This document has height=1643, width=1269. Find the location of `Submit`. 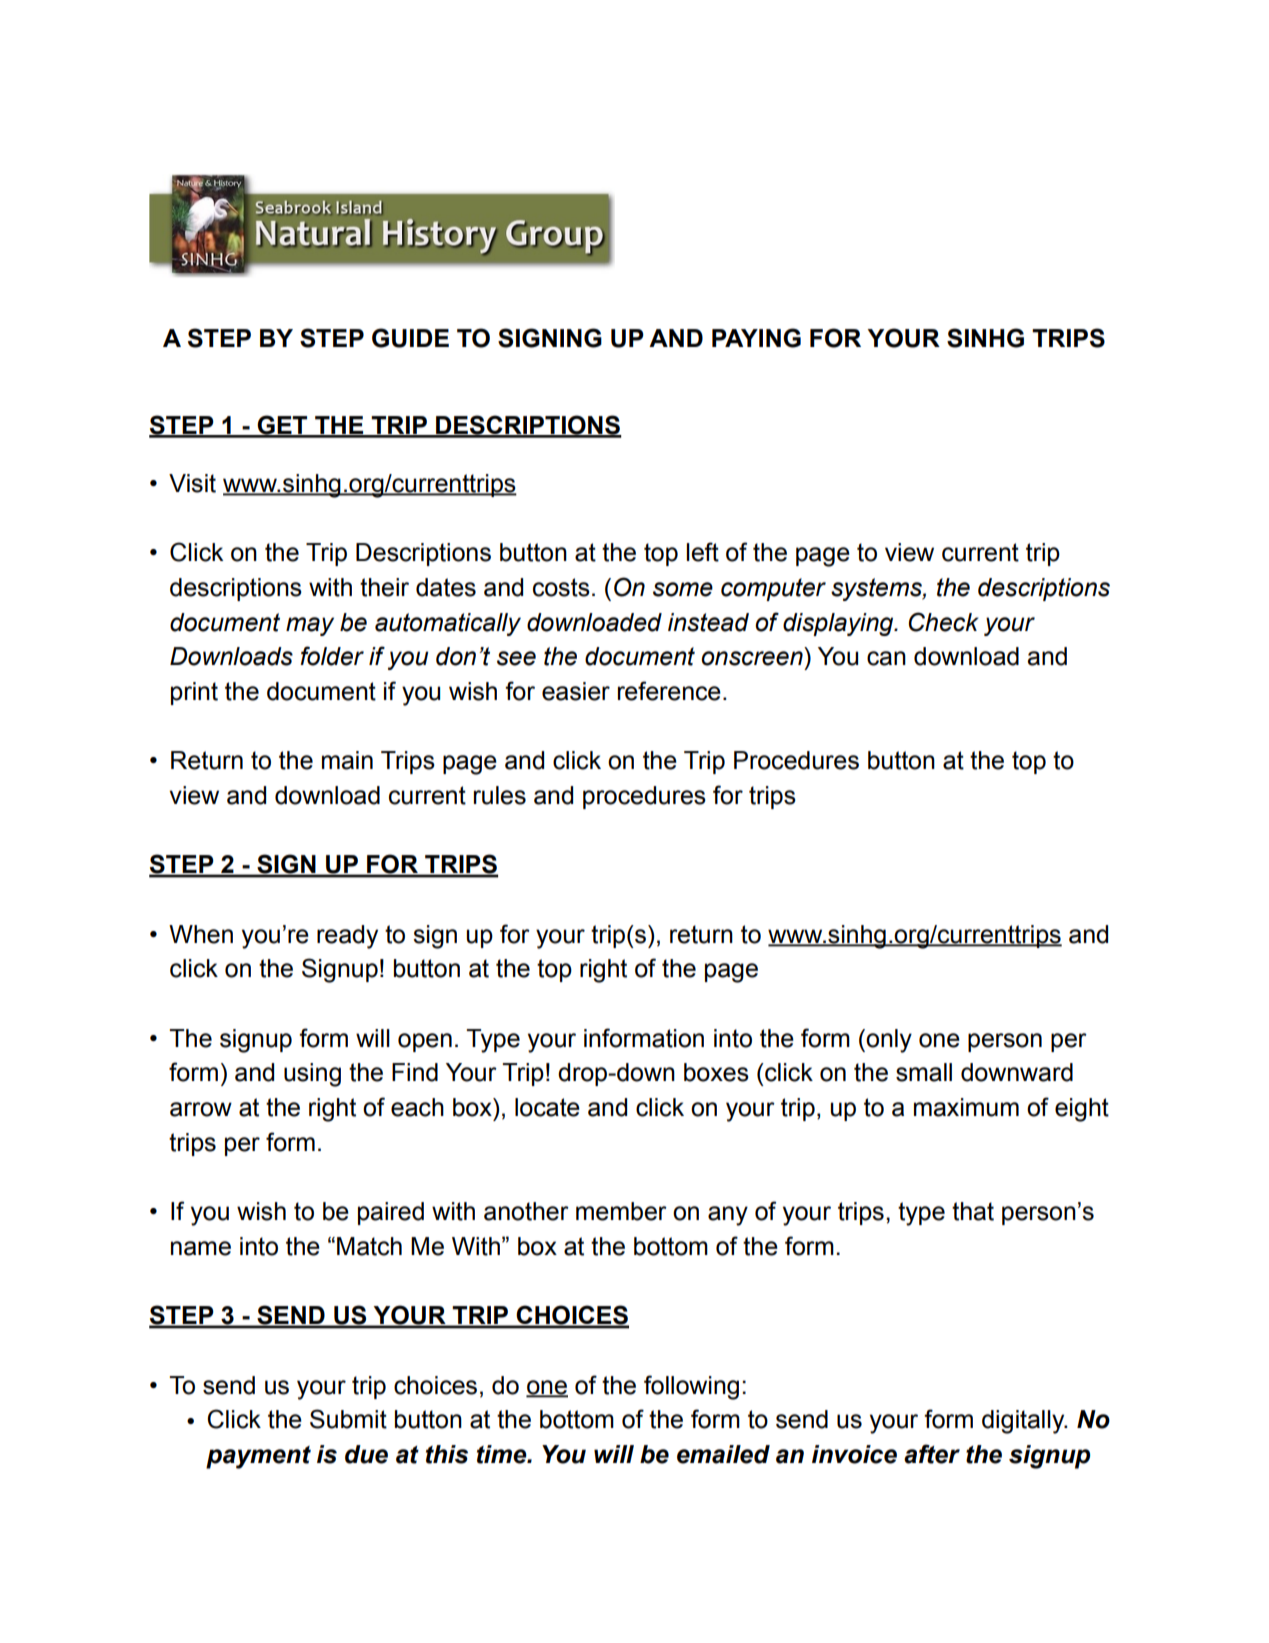

Submit is located at coordinates (348, 1419).
